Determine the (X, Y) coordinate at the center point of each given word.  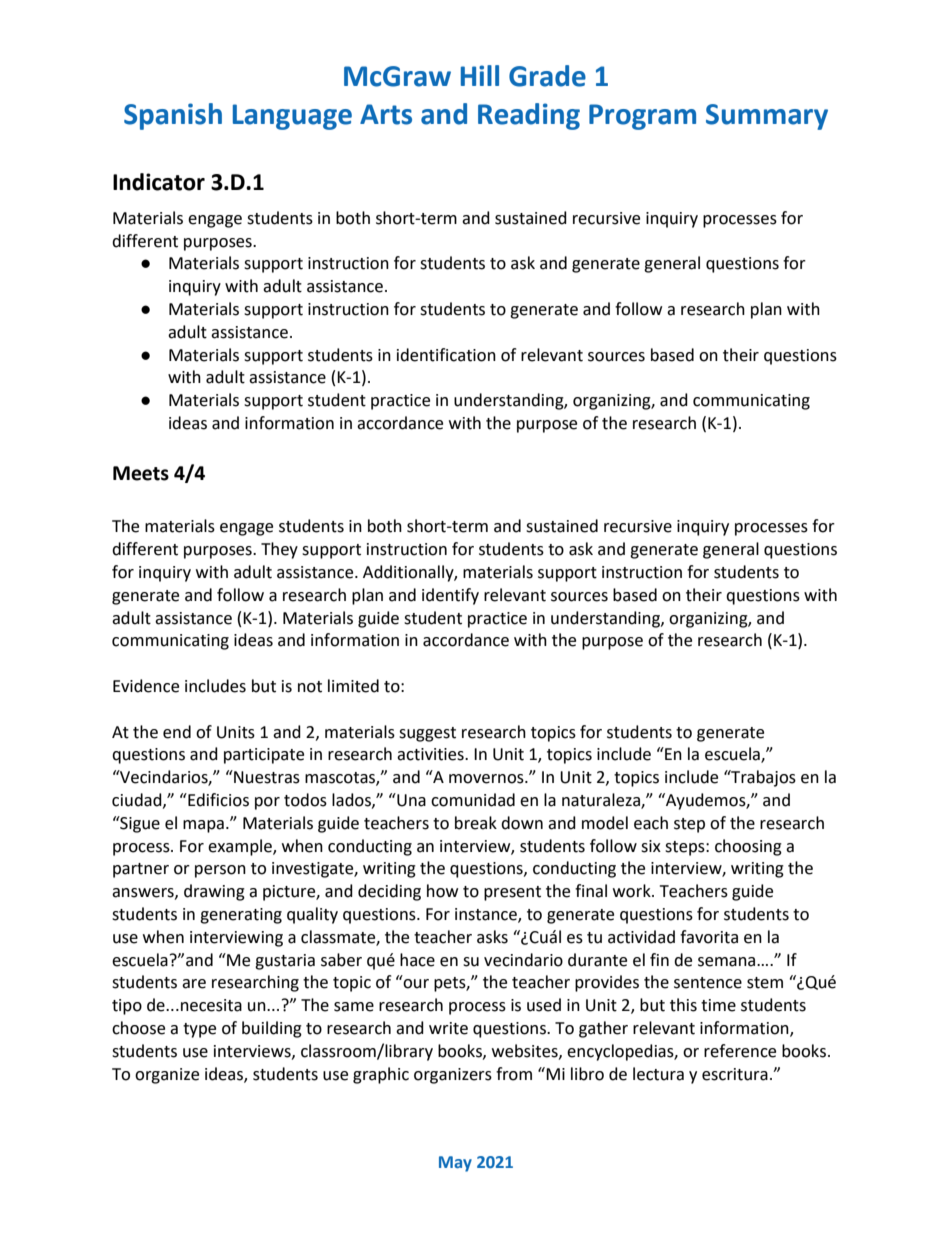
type (199, 1030)
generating (241, 916)
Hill (480, 75)
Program (642, 117)
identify (450, 596)
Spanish (173, 116)
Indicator (159, 182)
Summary (767, 117)
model (605, 823)
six (651, 846)
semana (728, 962)
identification (446, 355)
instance (487, 915)
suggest (427, 734)
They (279, 550)
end (177, 732)
